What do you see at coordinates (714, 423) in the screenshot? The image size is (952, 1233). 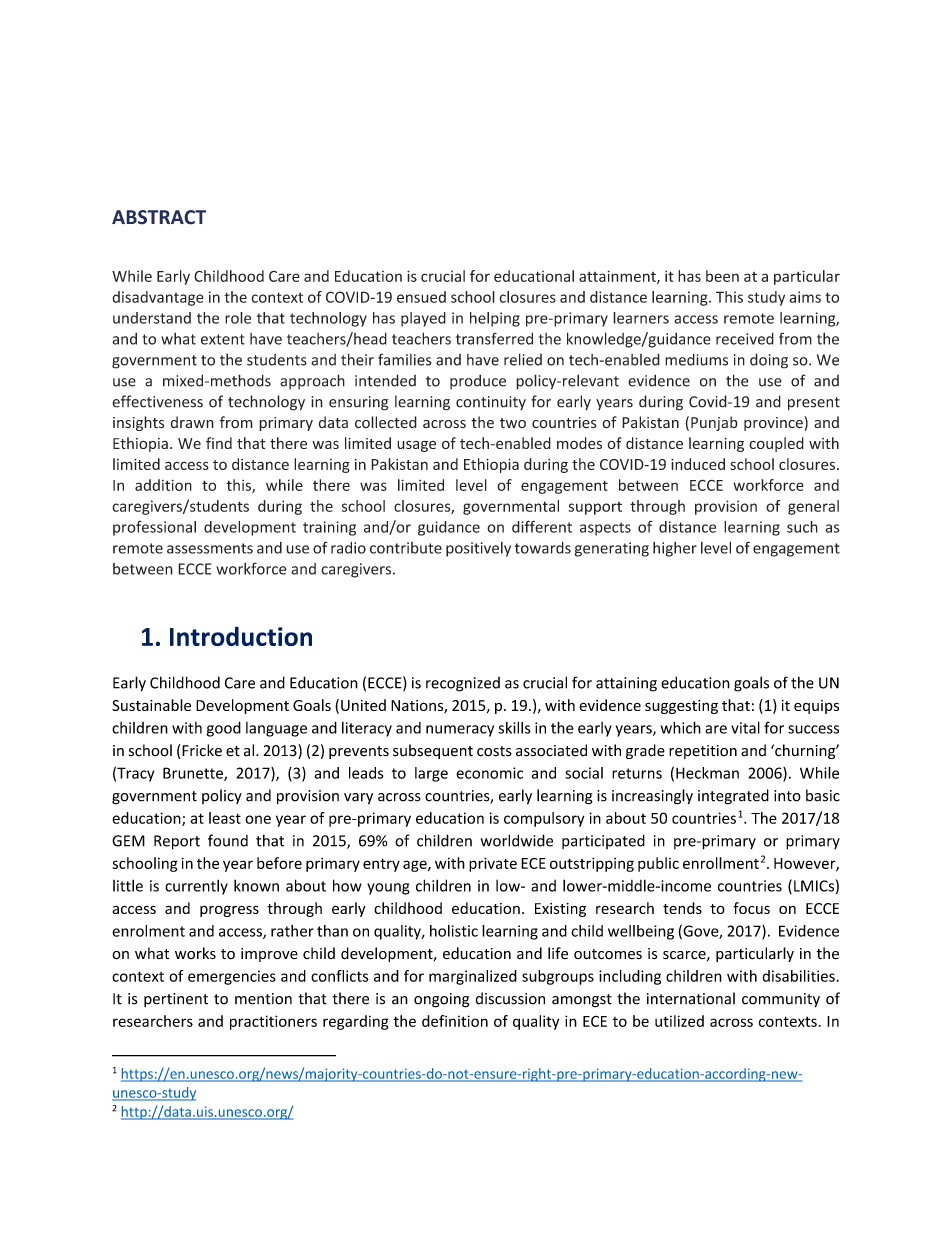 I see `Punjab` at bounding box center [714, 423].
